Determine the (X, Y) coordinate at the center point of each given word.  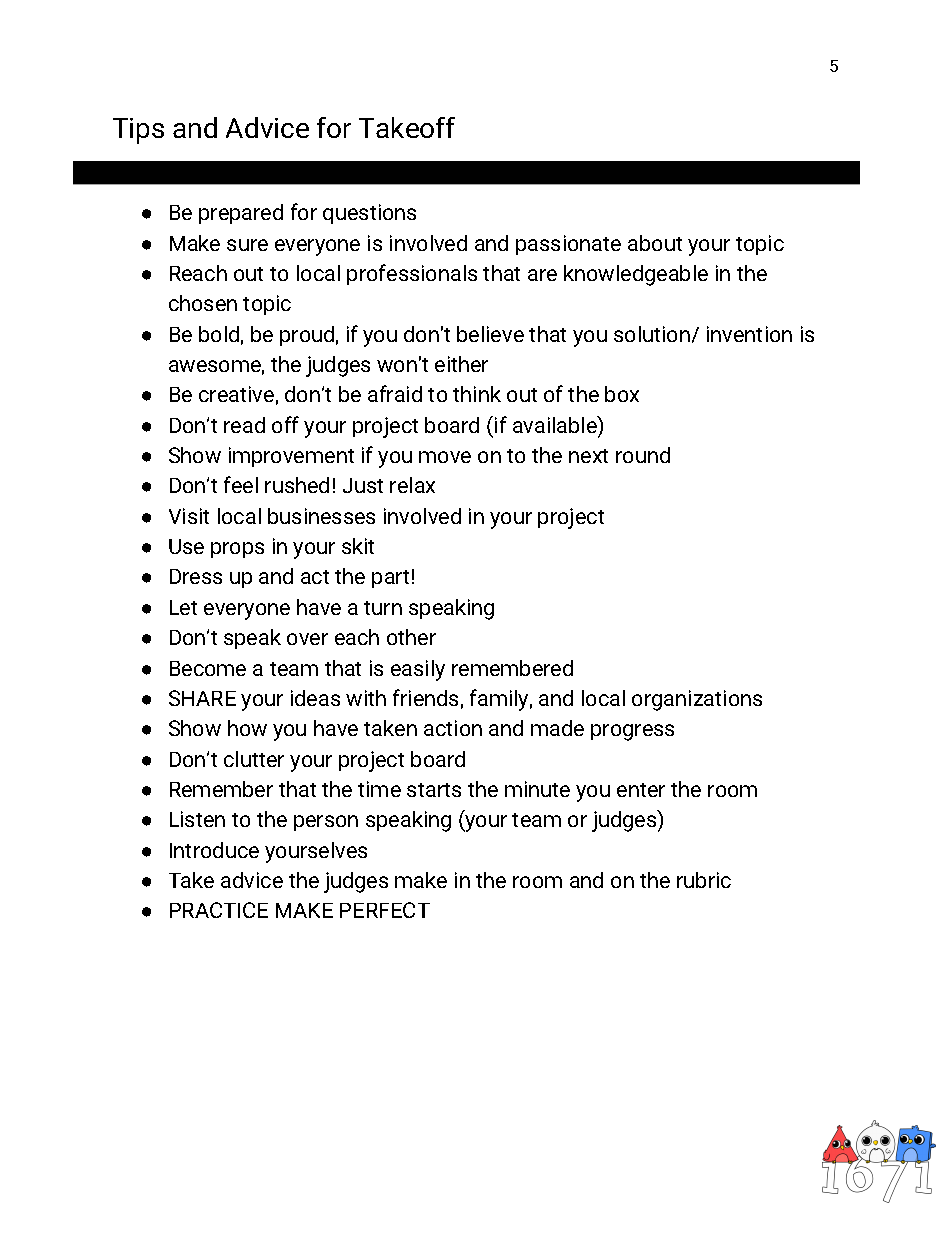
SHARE (202, 698)
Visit (189, 516)
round (643, 455)
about (655, 243)
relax (412, 485)
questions (369, 214)
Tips (138, 131)
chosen (203, 303)
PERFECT (385, 910)
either (461, 364)
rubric (704, 880)
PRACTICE (219, 910)
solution (652, 334)
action (453, 728)
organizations (697, 700)
